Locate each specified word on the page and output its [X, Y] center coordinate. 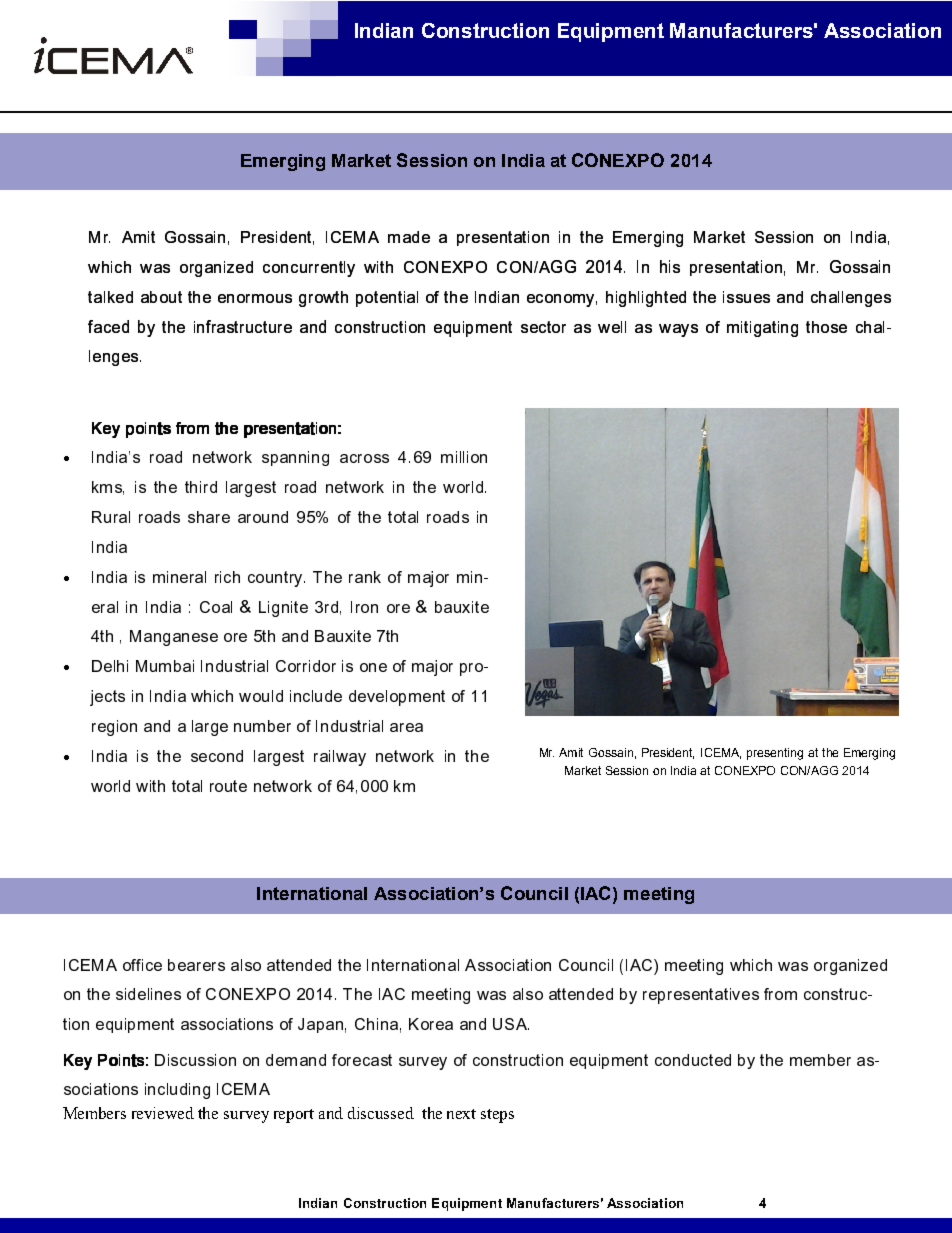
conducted [693, 1060]
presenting [775, 754]
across [364, 458]
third [201, 487]
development [397, 698]
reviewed [163, 1113]
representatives [701, 996]
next [461, 1114]
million [464, 457]
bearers [196, 965]
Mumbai [165, 666]
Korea [431, 1024]
